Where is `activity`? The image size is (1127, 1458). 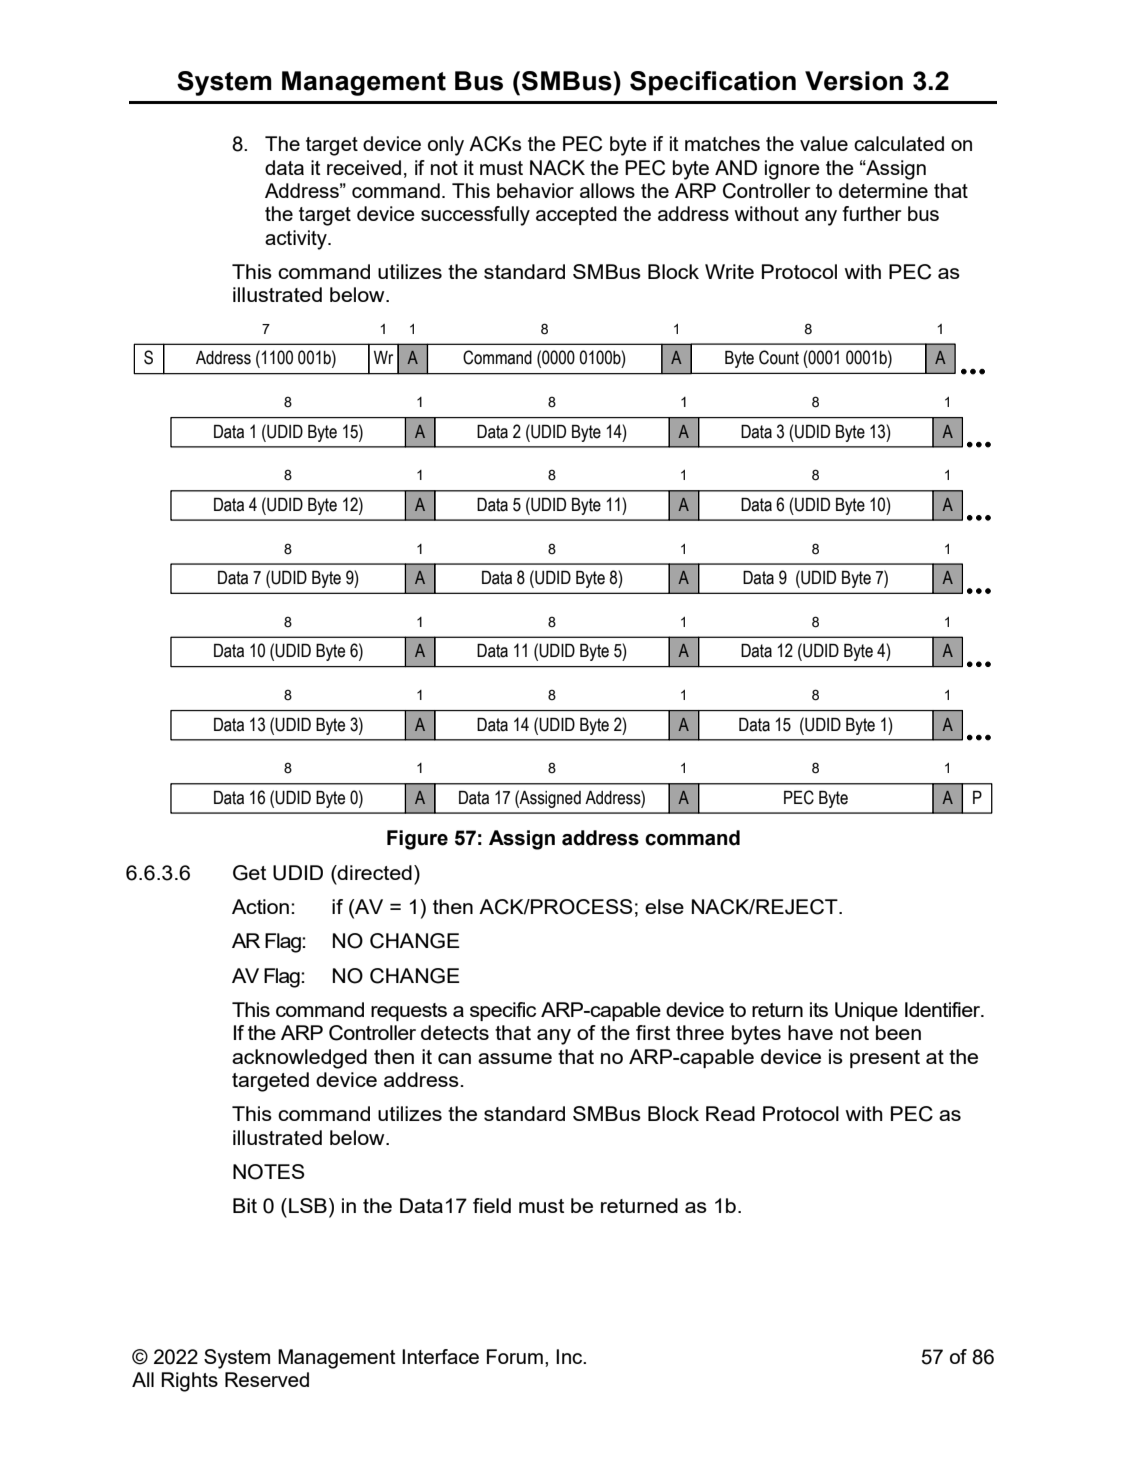 activity is located at coordinates (297, 240).
